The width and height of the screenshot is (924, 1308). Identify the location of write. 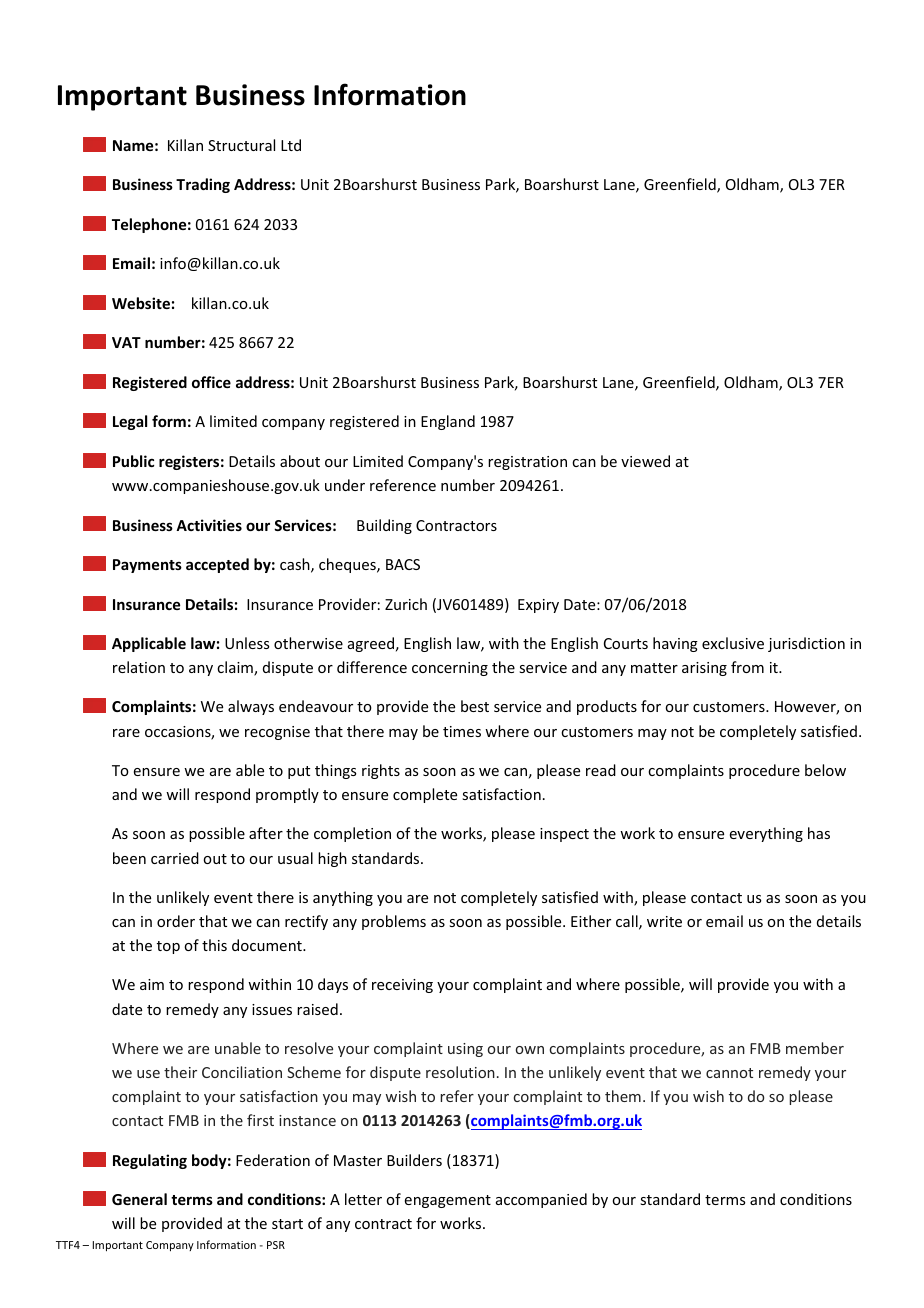
(664, 921).
